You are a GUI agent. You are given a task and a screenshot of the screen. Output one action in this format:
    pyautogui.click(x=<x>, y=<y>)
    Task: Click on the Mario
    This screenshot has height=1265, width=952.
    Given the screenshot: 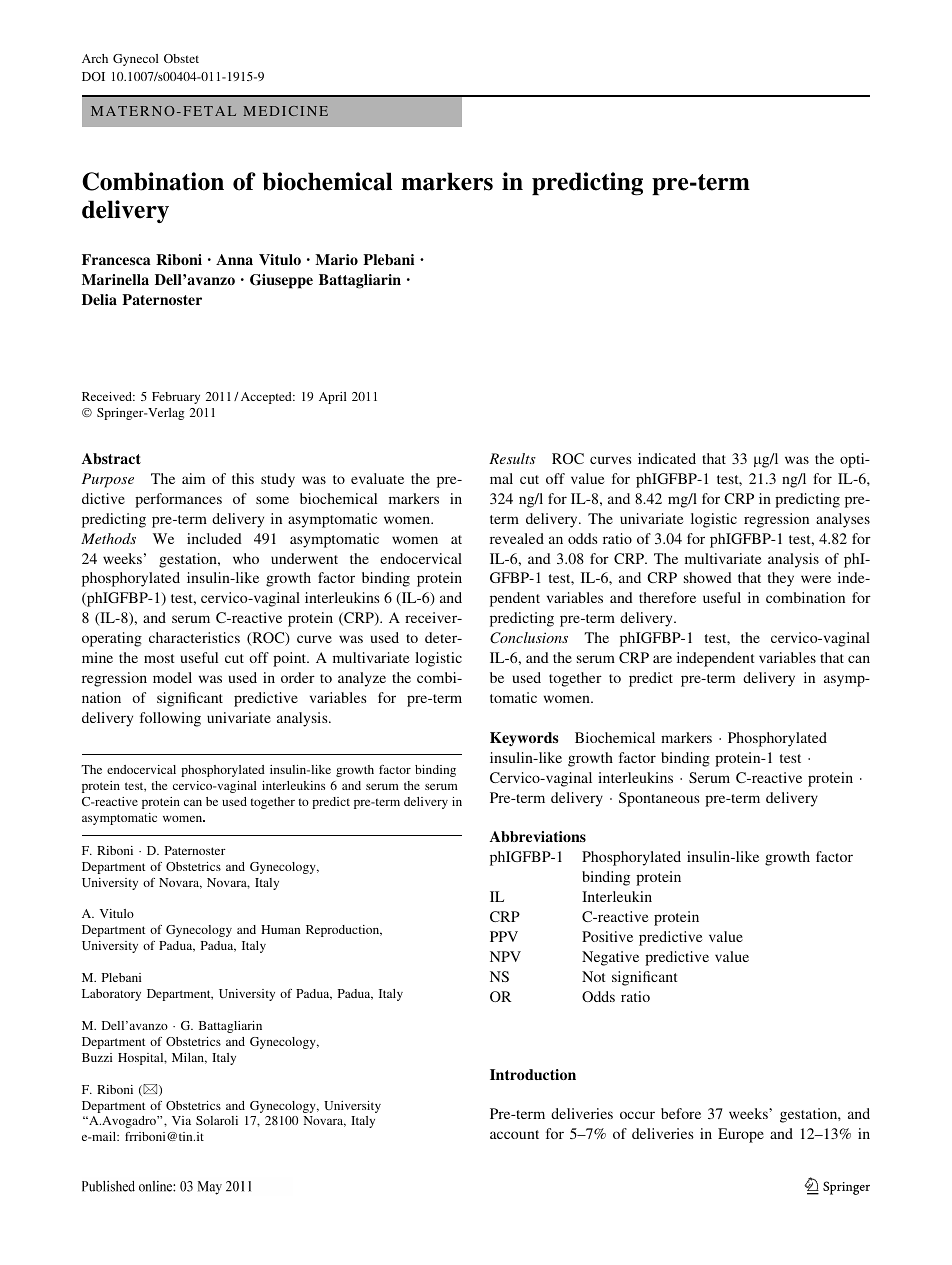 What is the action you would take?
    pyautogui.click(x=336, y=259)
